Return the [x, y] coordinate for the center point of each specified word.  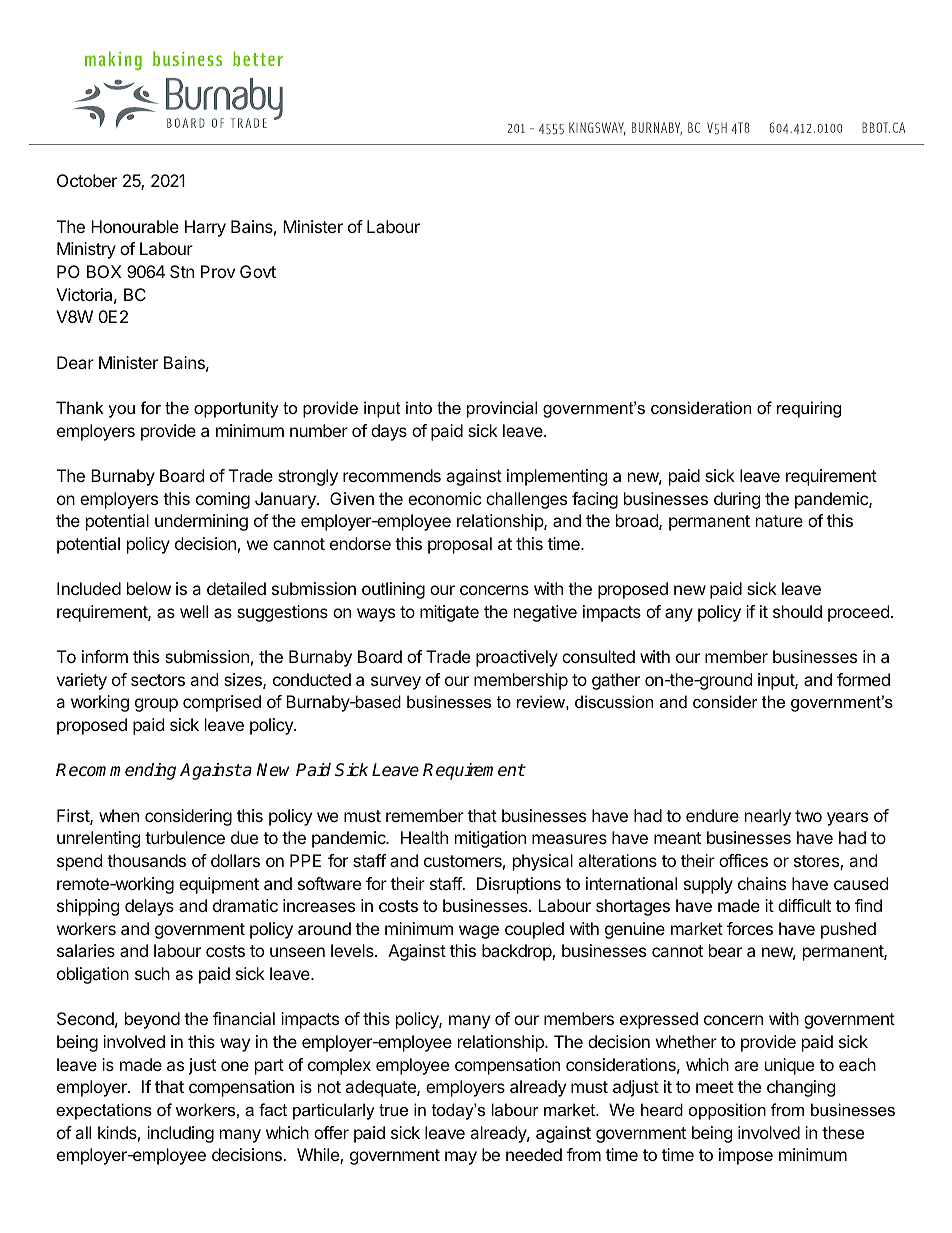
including [180, 1134]
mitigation [490, 839]
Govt [258, 271]
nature [779, 521]
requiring [809, 409]
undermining [201, 522]
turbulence [185, 837]
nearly [768, 817]
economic [445, 498]
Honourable [135, 226]
